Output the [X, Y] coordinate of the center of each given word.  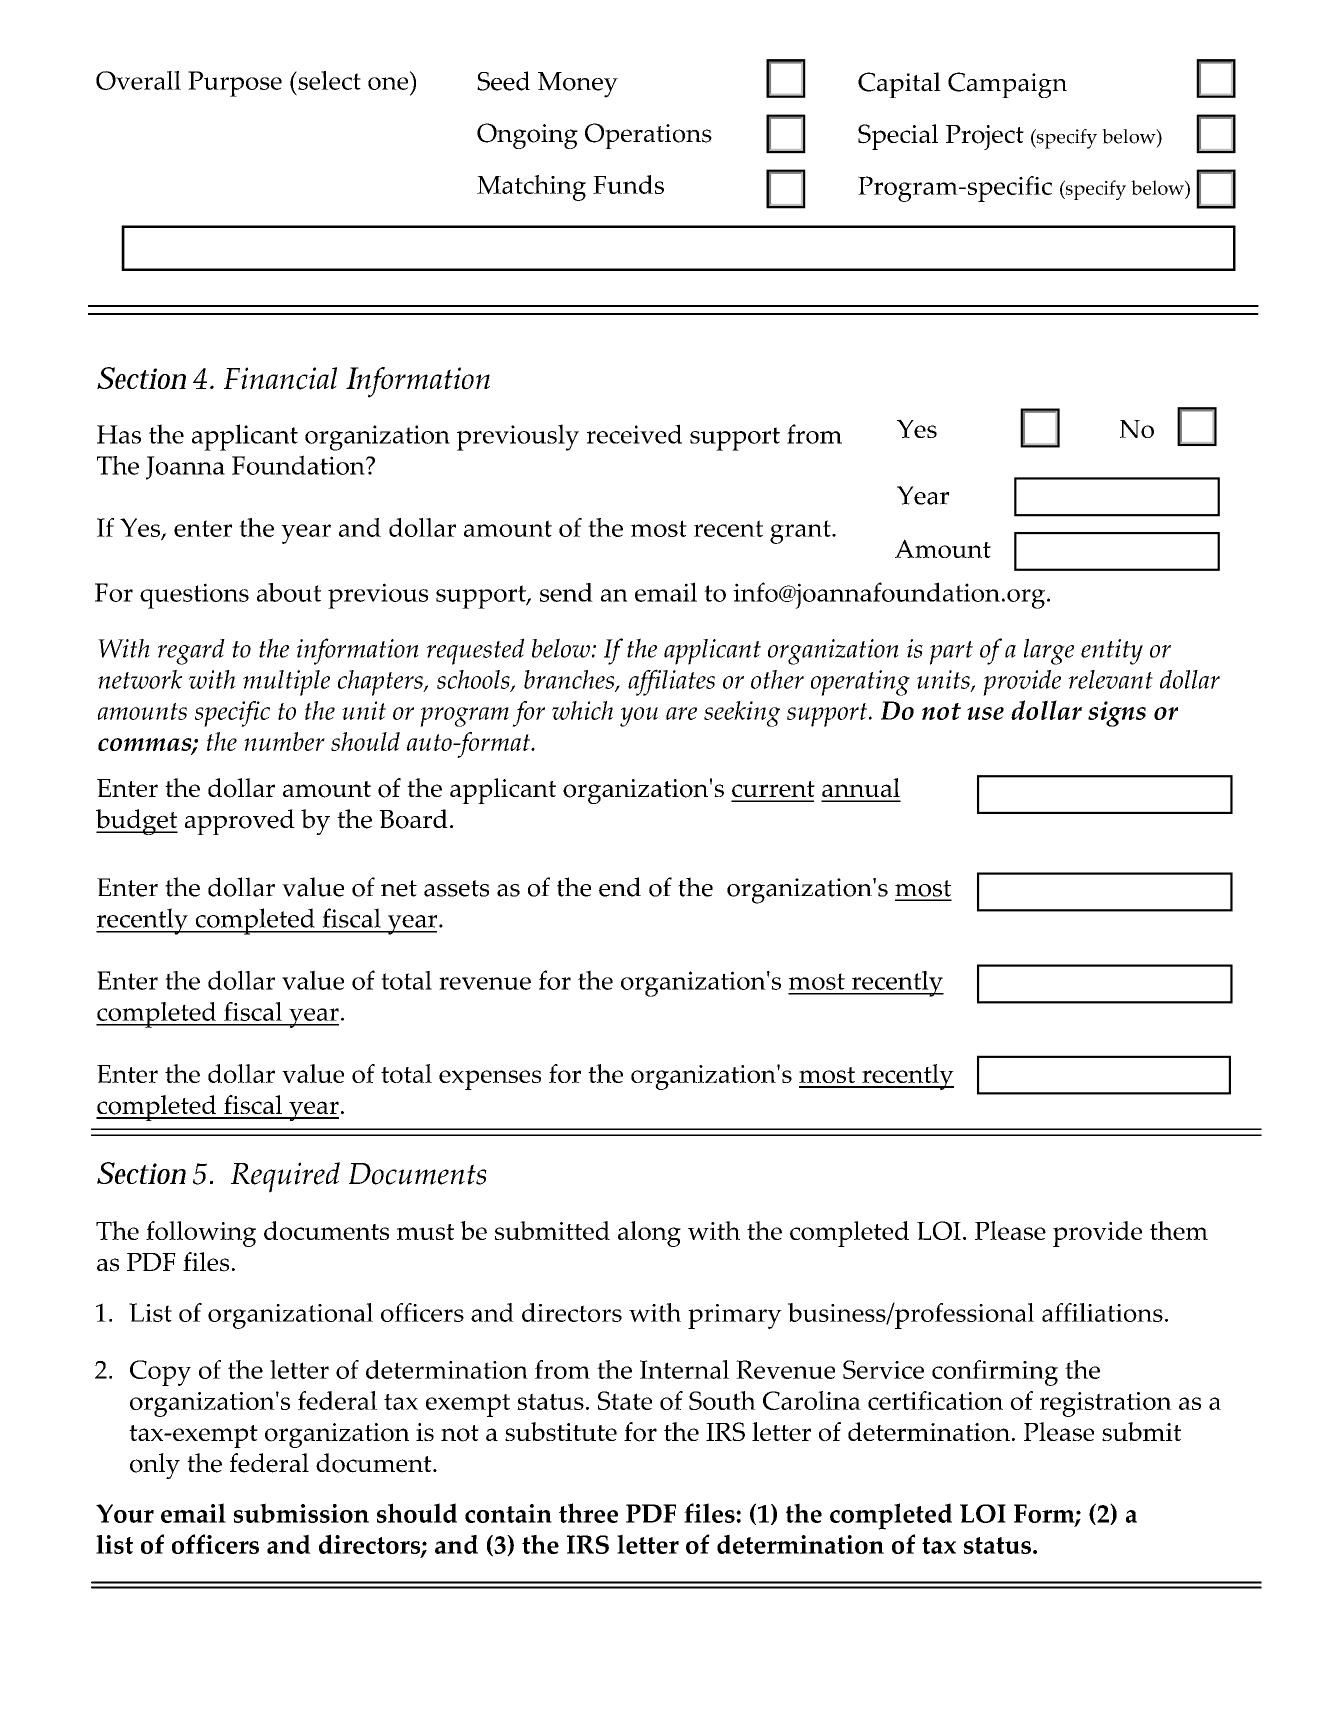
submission [301, 1513]
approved [240, 822]
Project [985, 137]
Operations [648, 136]
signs [1117, 714]
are [681, 713]
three [588, 1513]
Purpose [235, 84]
